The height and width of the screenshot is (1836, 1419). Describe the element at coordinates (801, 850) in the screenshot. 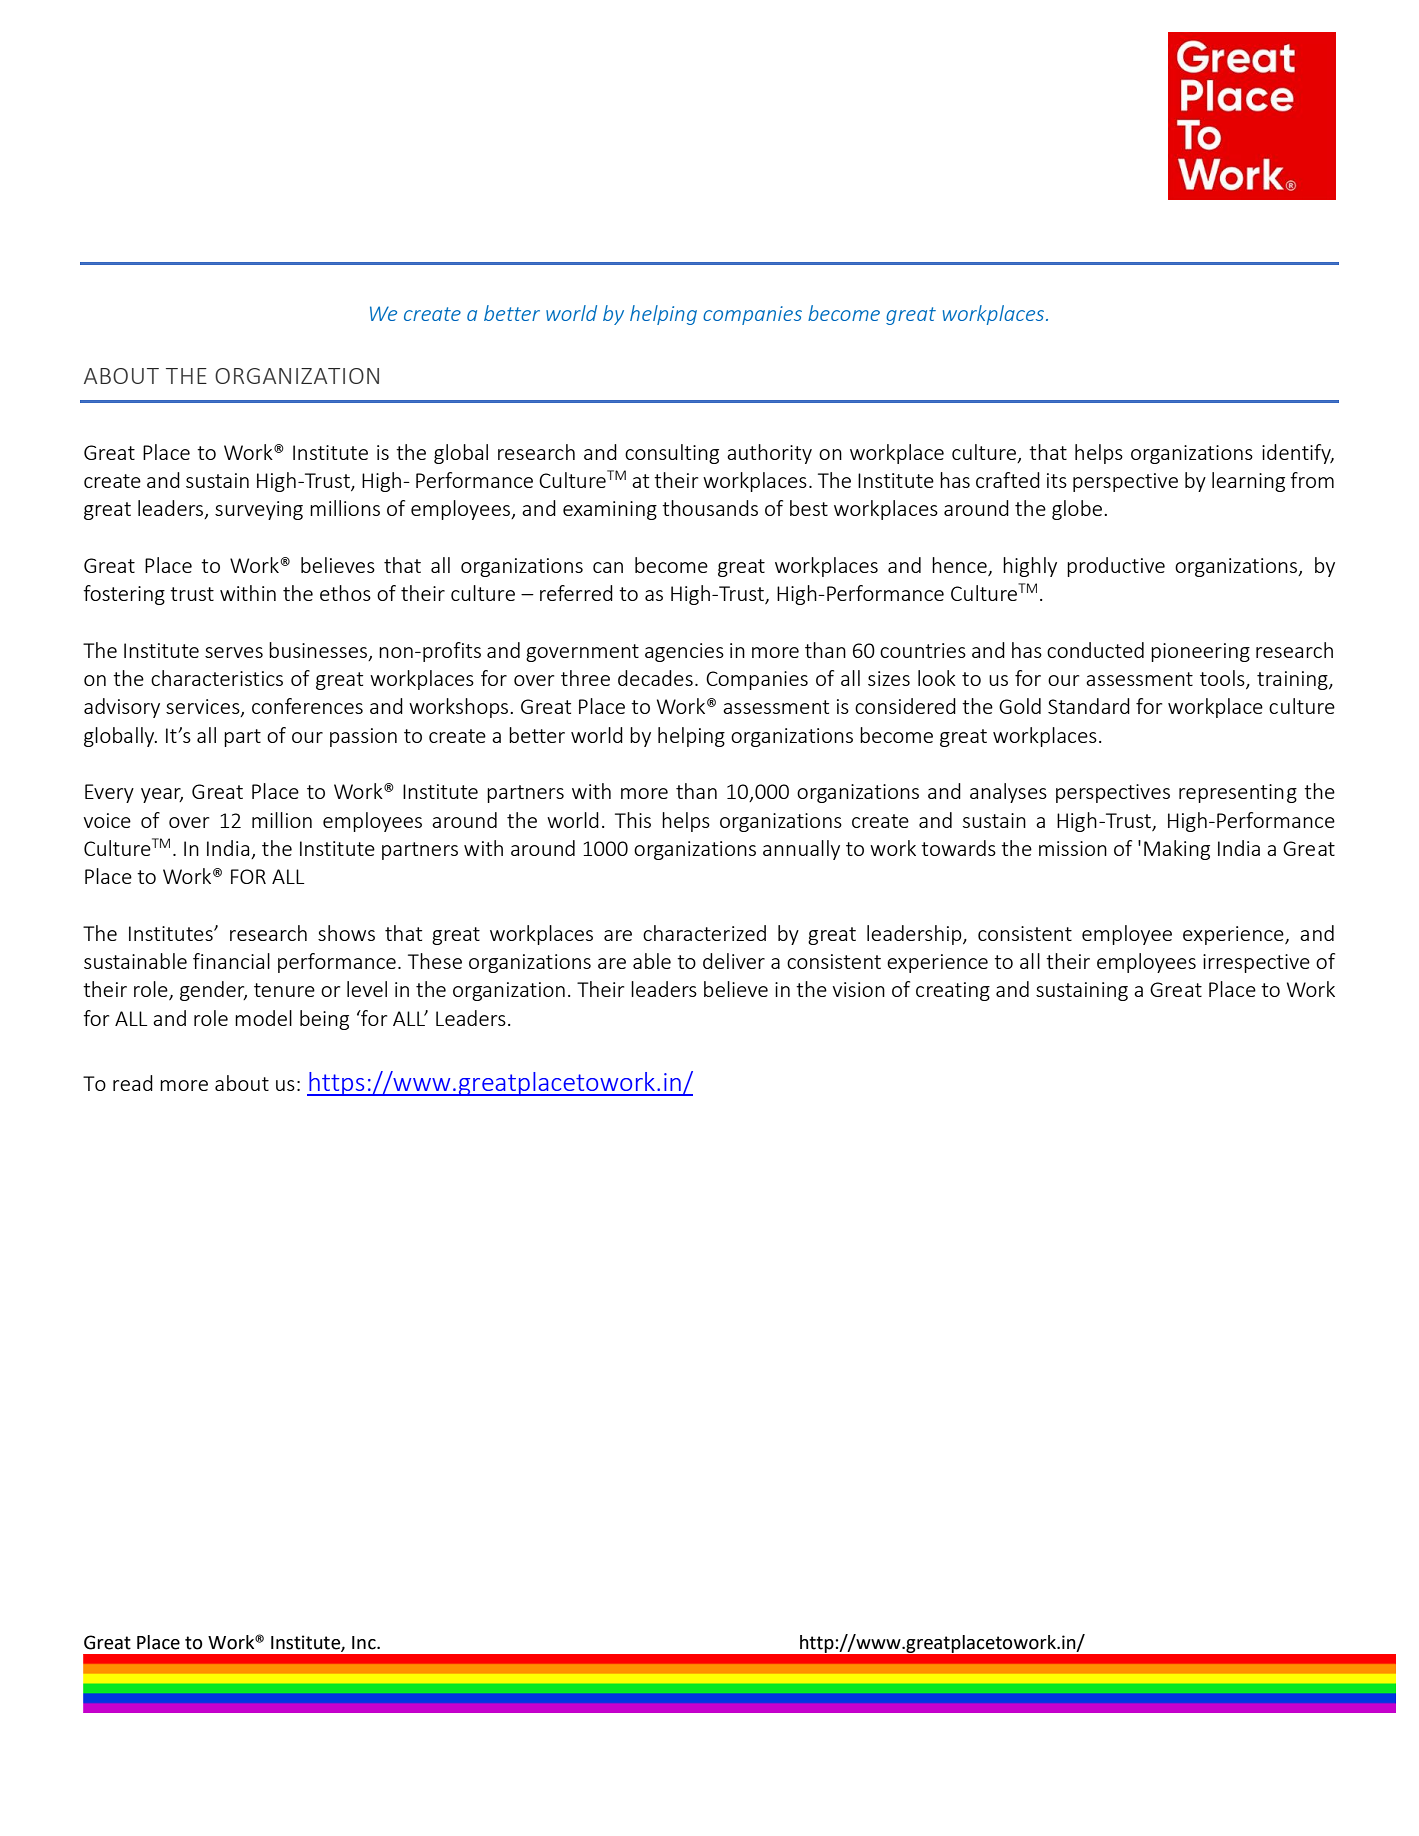

I see `annually` at that location.
